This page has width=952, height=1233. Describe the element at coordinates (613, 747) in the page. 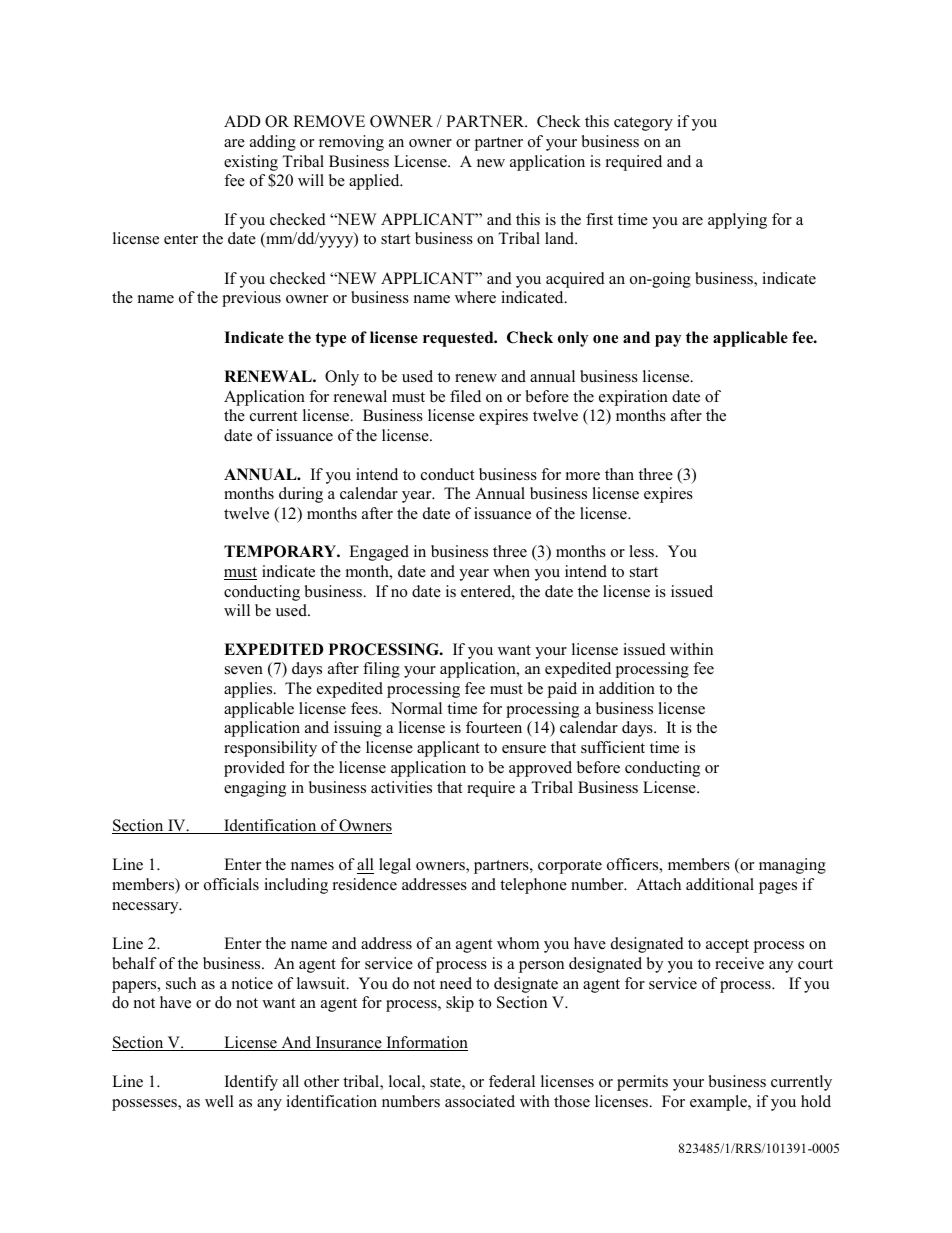

I see `sufficient` at that location.
